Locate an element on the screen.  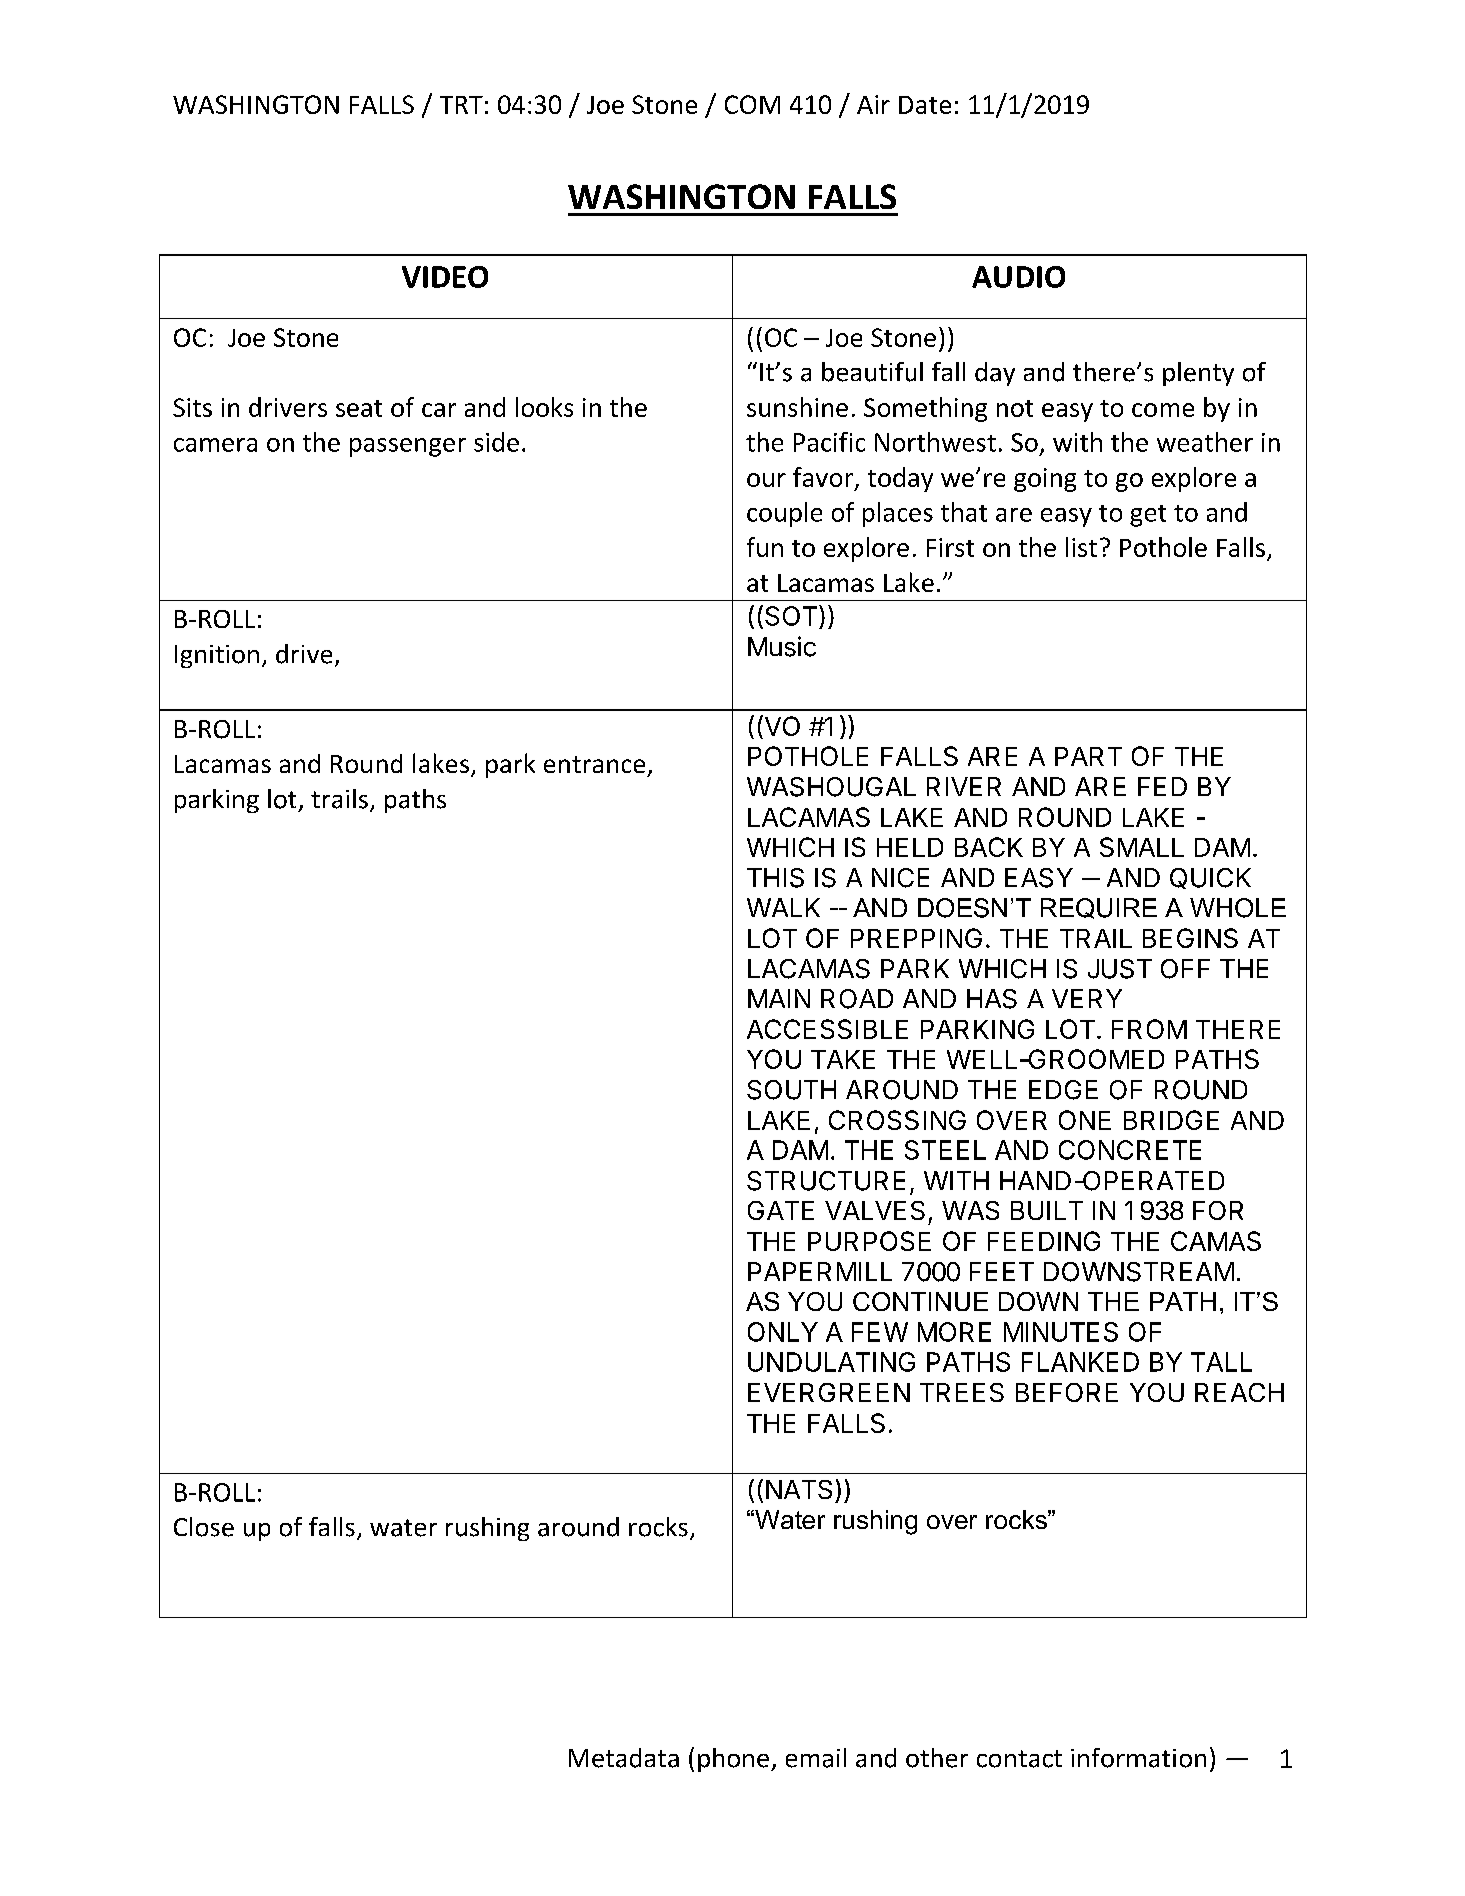
entrance is located at coordinates (594, 764).
